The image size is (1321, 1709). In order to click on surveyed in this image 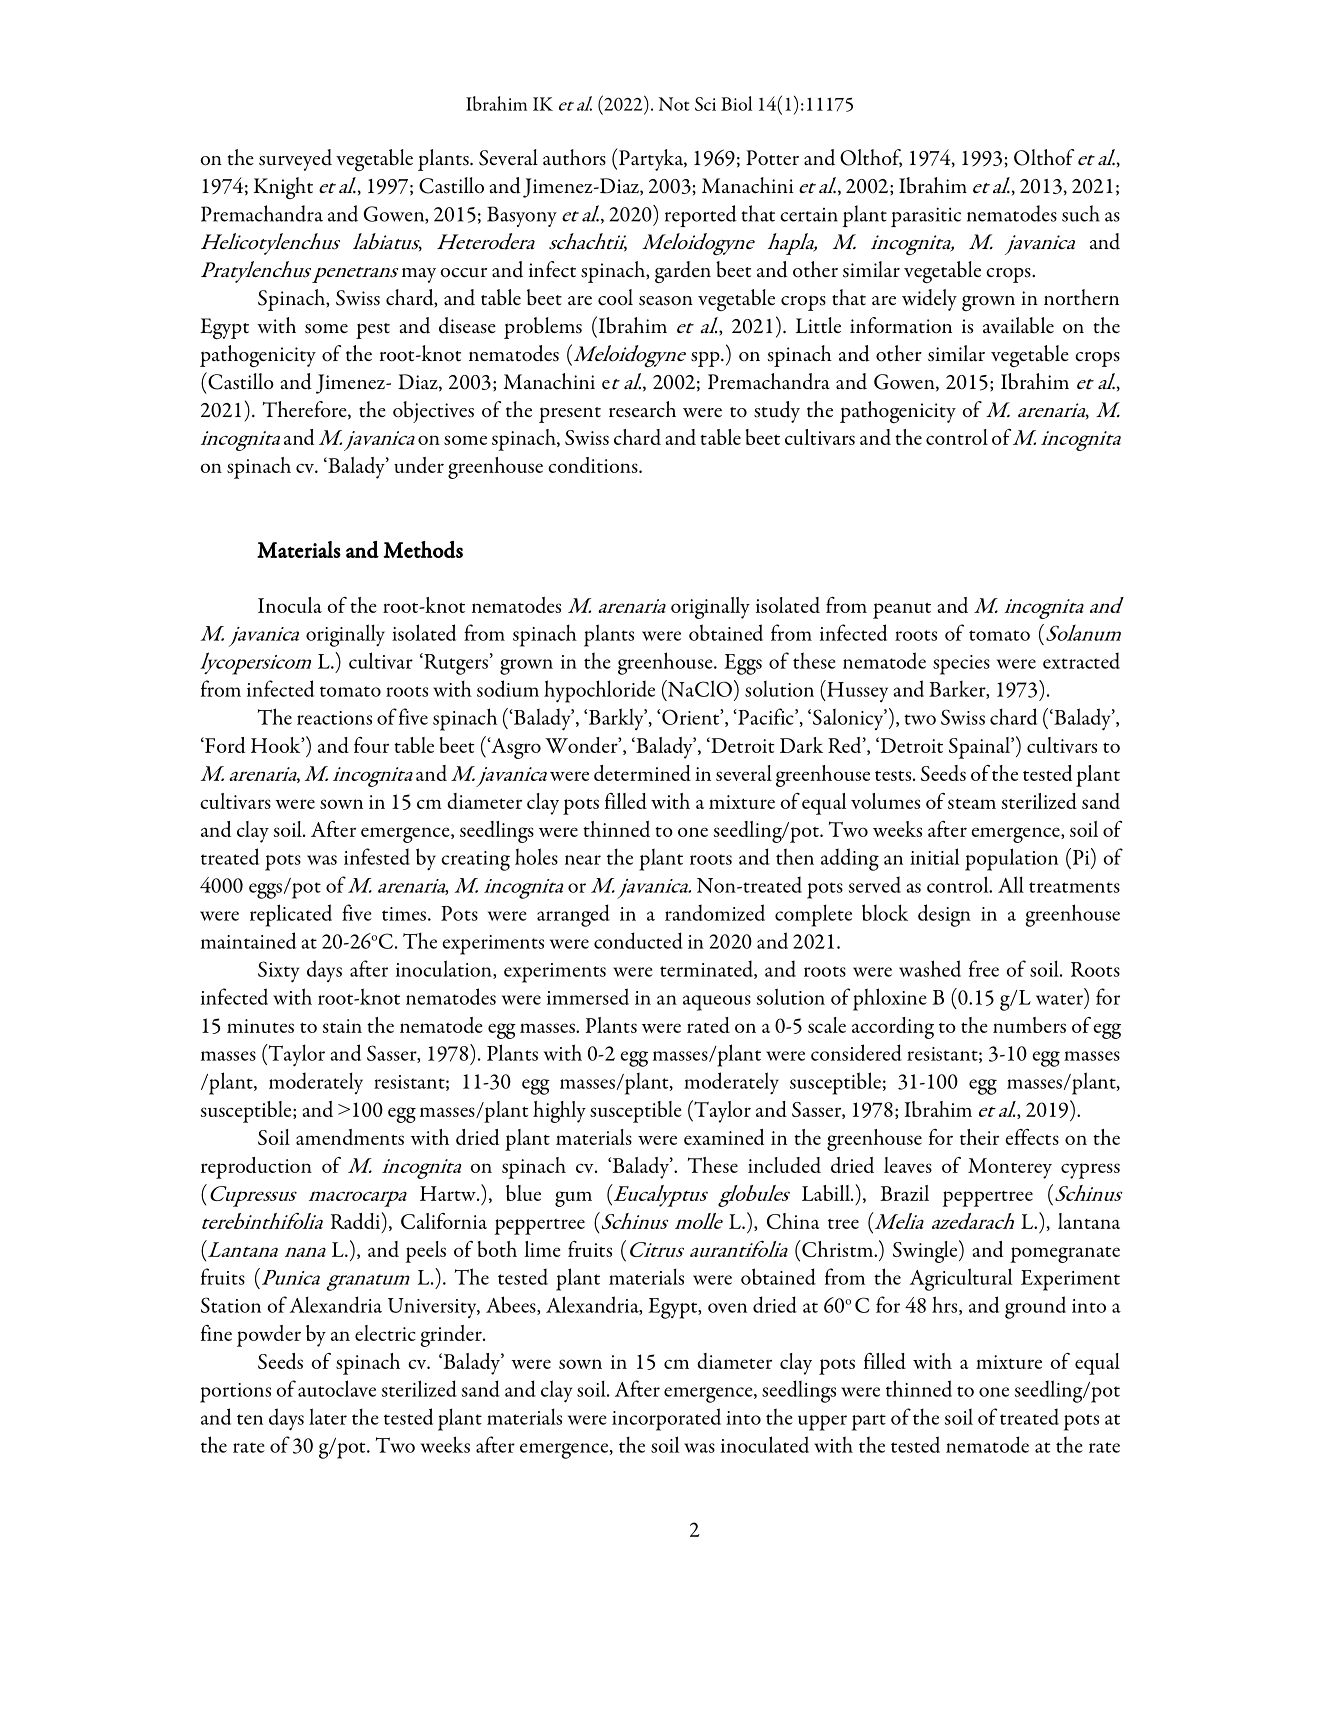, I will do `click(295, 160)`.
